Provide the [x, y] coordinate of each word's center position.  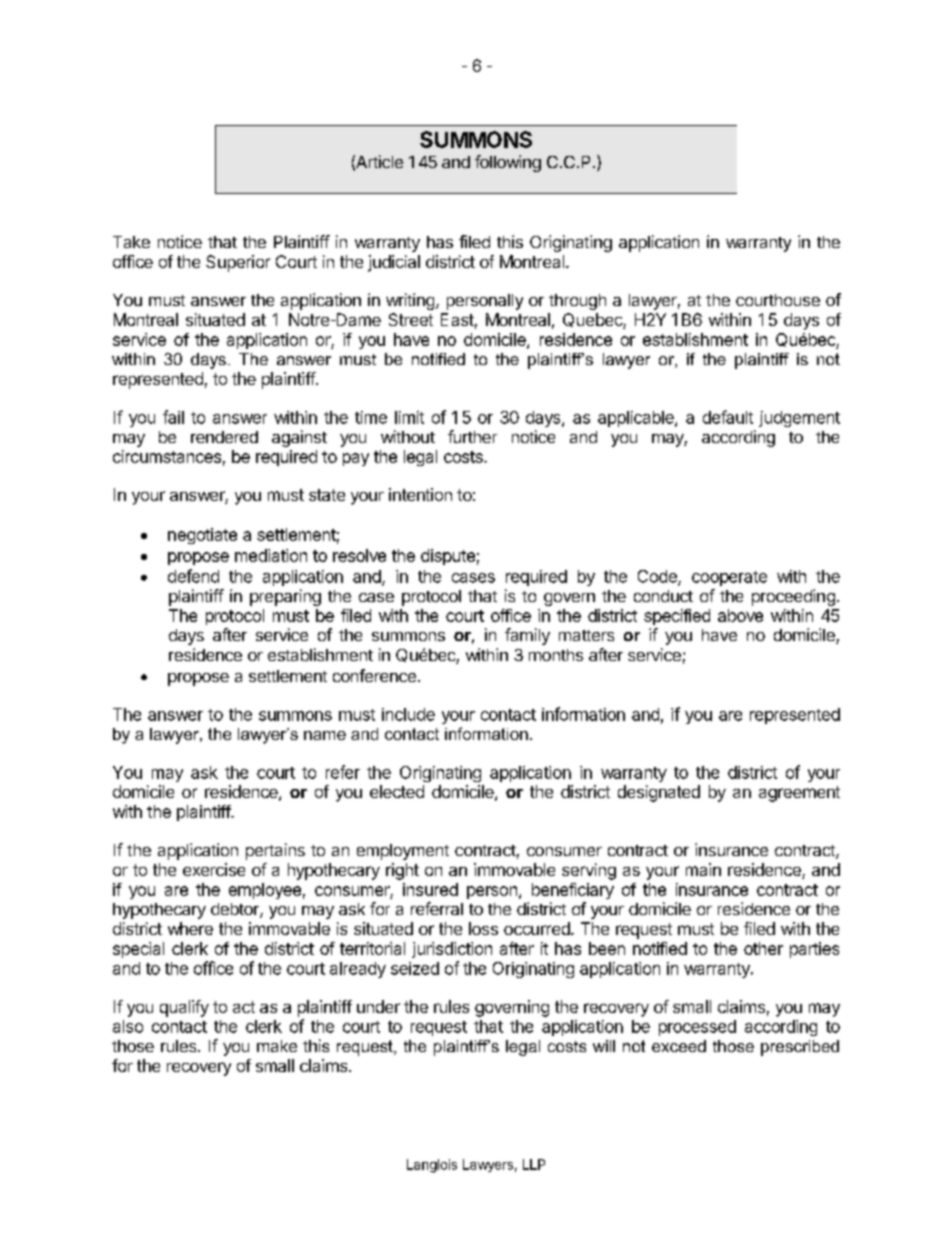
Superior [238, 263]
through [577, 302]
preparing [285, 597]
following [508, 163]
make [277, 1046]
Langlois [432, 1166]
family [527, 636]
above [740, 615]
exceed [679, 1046]
